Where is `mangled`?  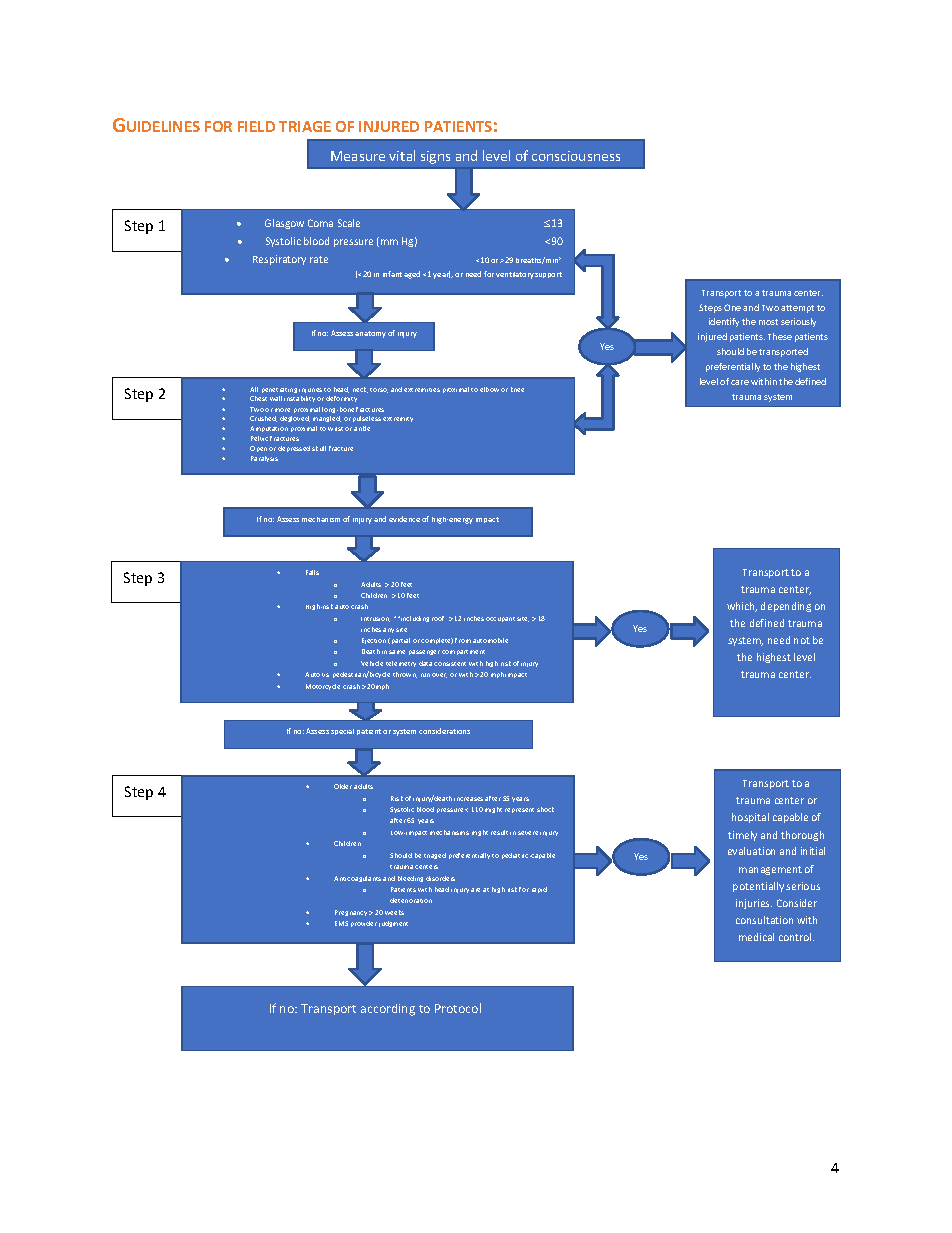
mangled is located at coordinates (327, 419).
